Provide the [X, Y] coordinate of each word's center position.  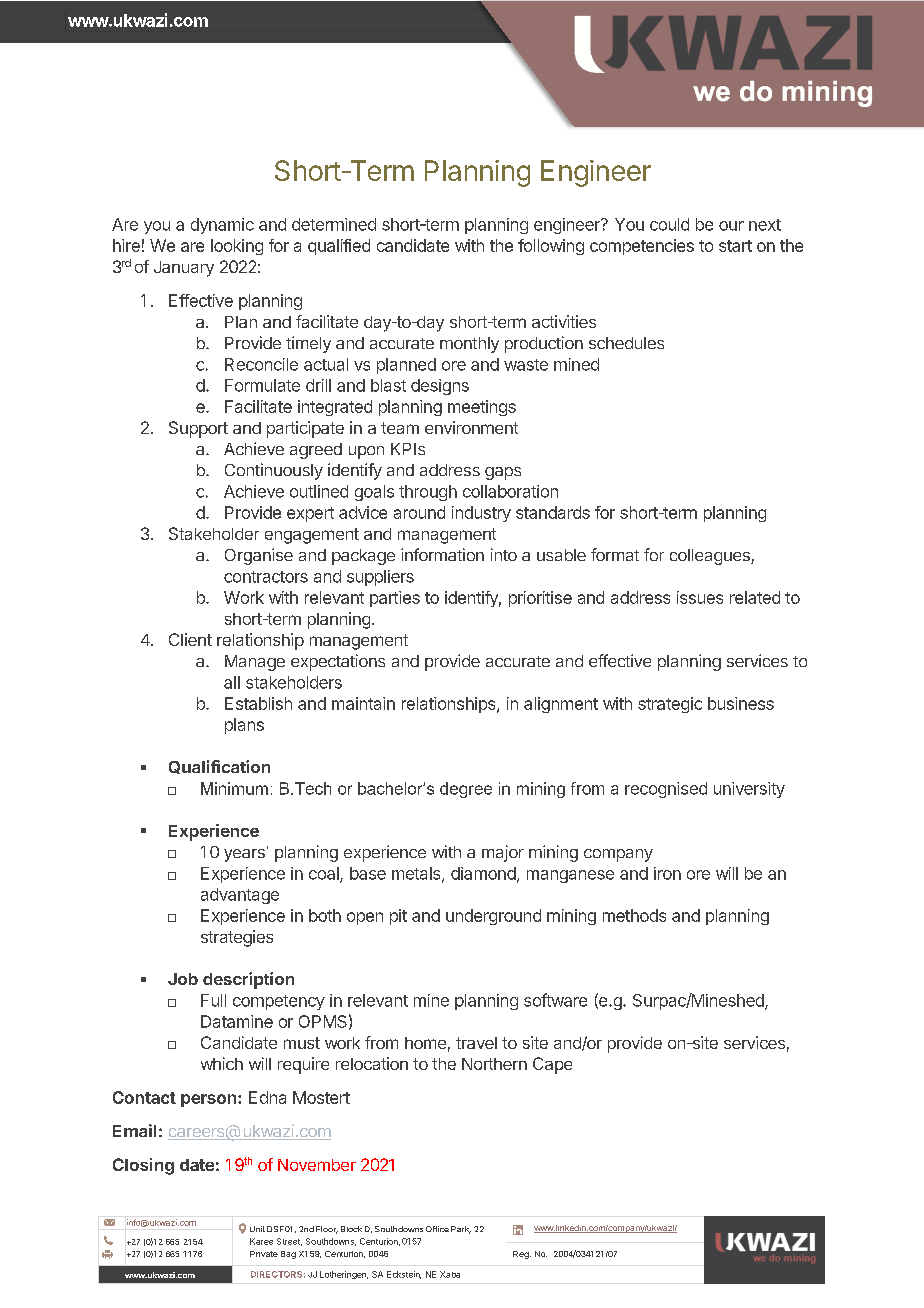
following [551, 247]
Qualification [219, 767]
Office [437, 1229]
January [184, 269]
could [669, 224]
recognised [666, 790]
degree [466, 790]
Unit [257, 1229]
